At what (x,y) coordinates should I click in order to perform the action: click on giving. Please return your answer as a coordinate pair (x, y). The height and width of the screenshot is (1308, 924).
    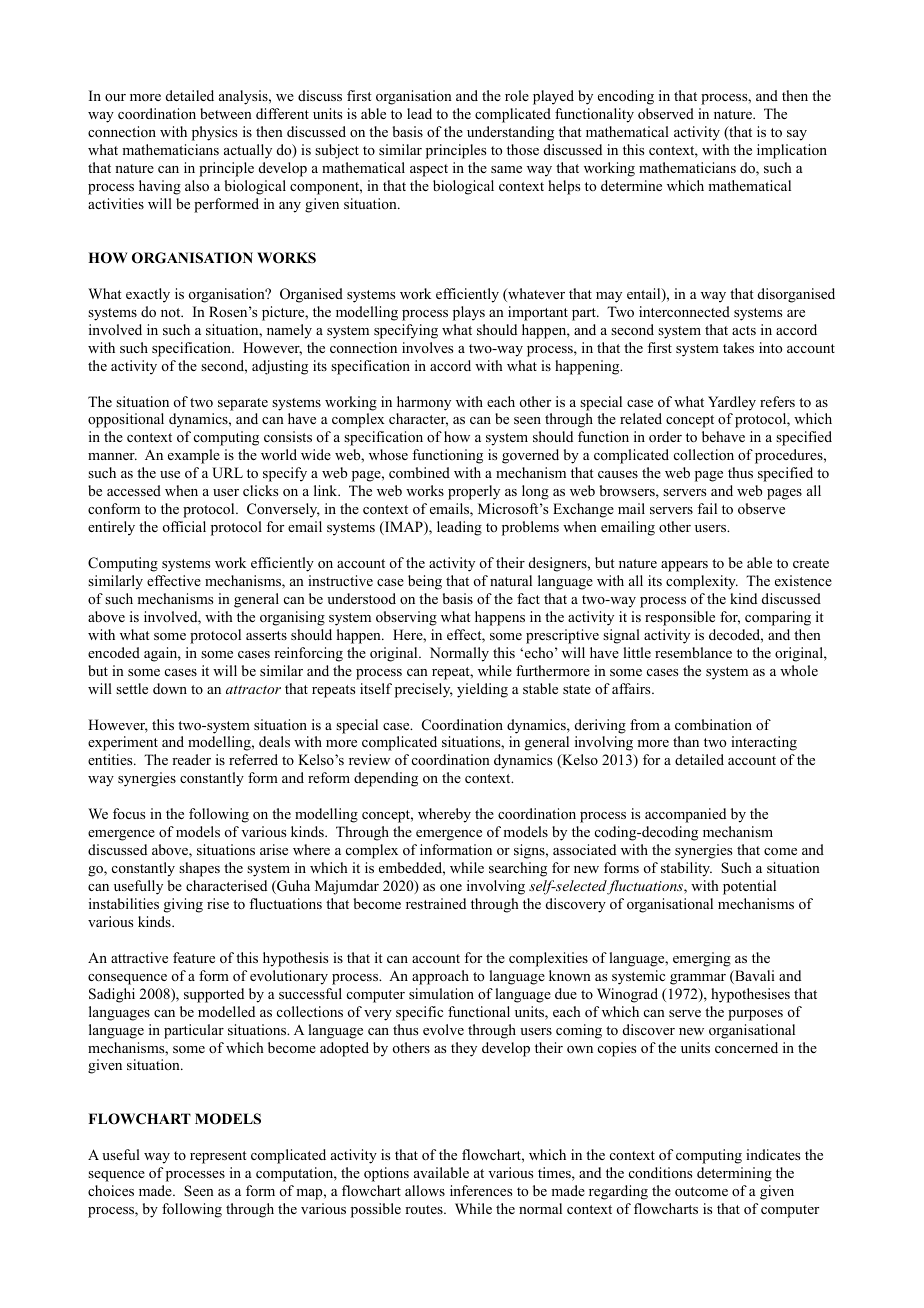
    Looking at the image, I should click on (183, 905).
